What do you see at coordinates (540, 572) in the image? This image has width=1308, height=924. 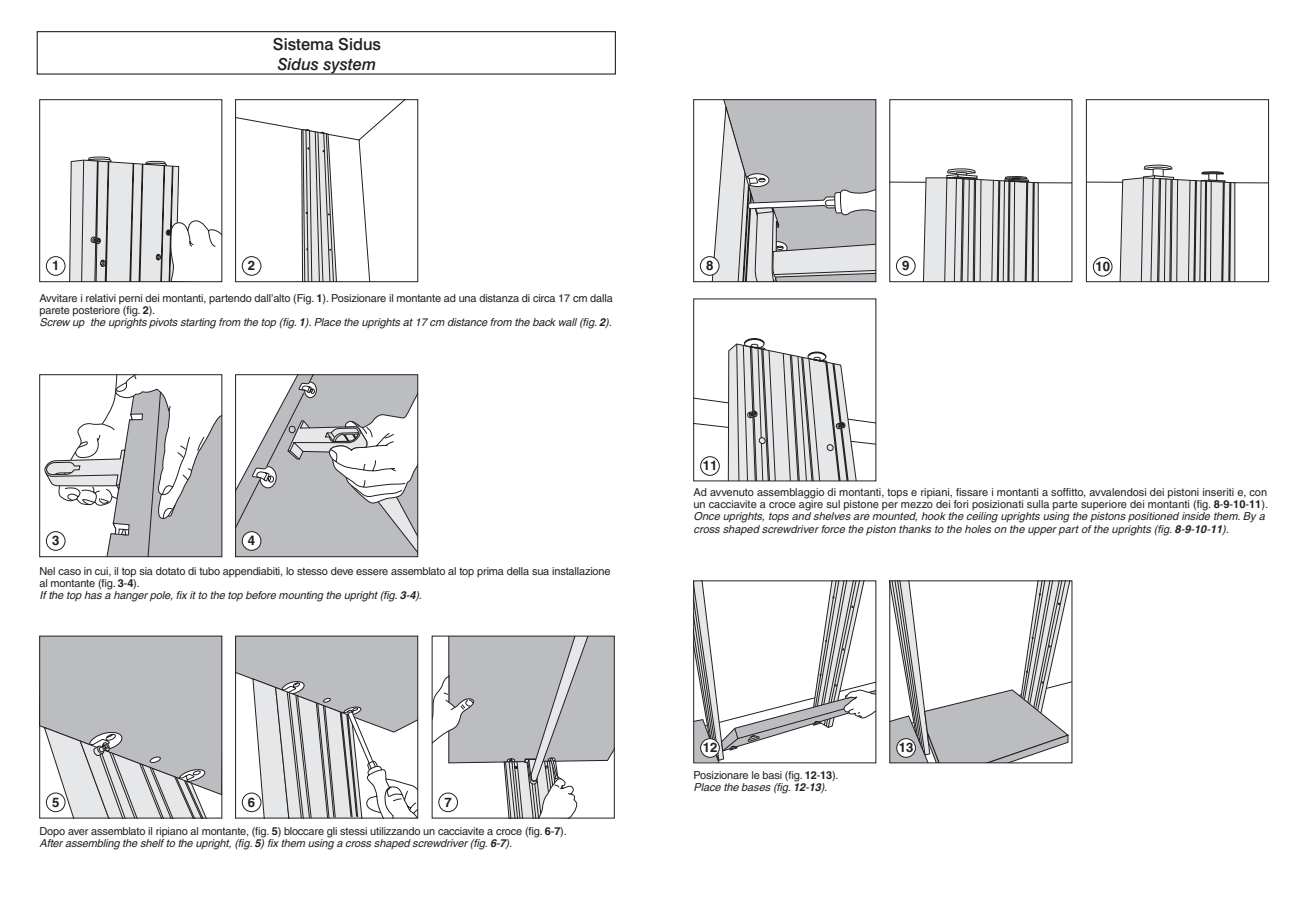 I see `sua` at bounding box center [540, 572].
